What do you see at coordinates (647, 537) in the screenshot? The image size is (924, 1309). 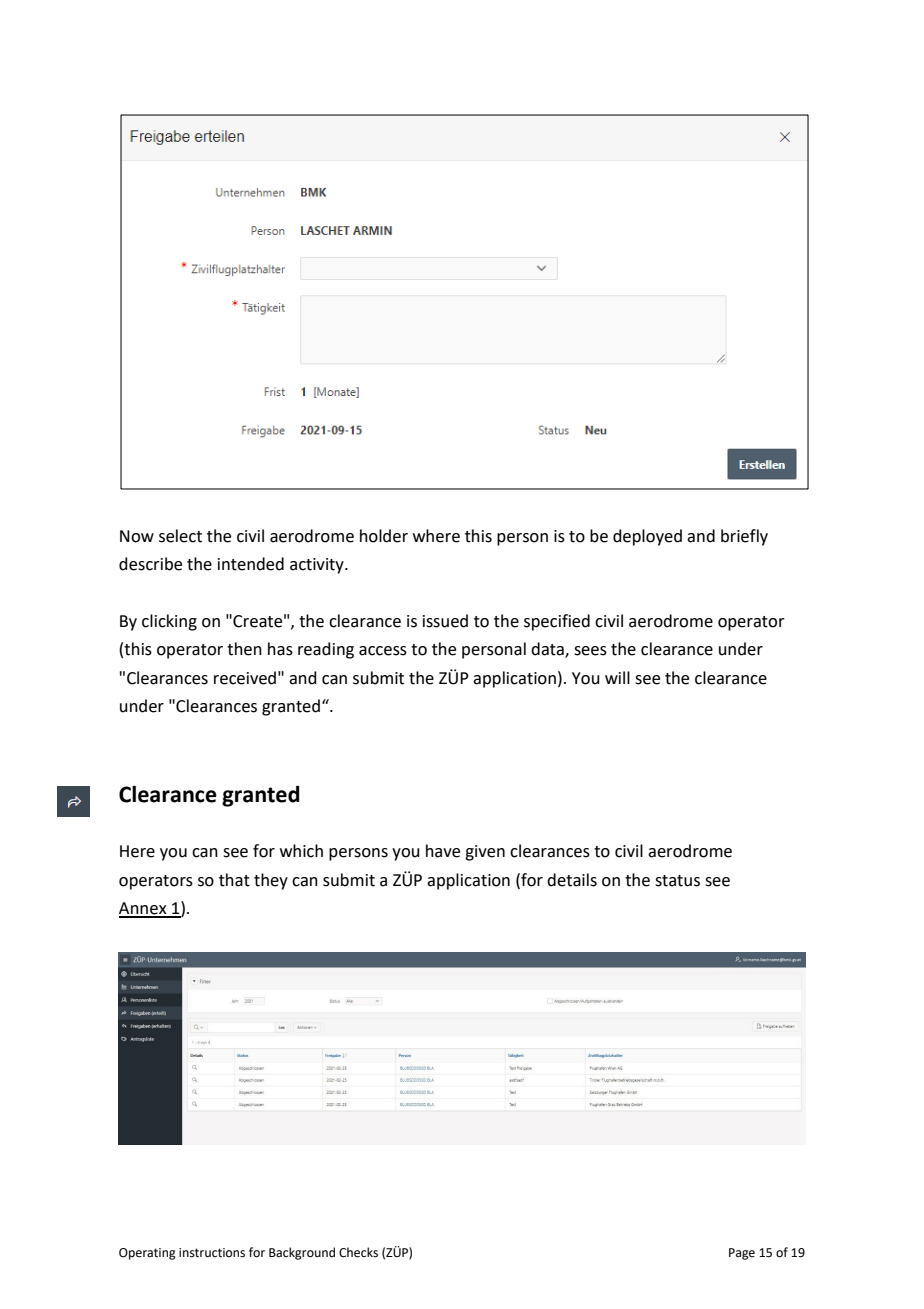 I see `deployed` at bounding box center [647, 537].
